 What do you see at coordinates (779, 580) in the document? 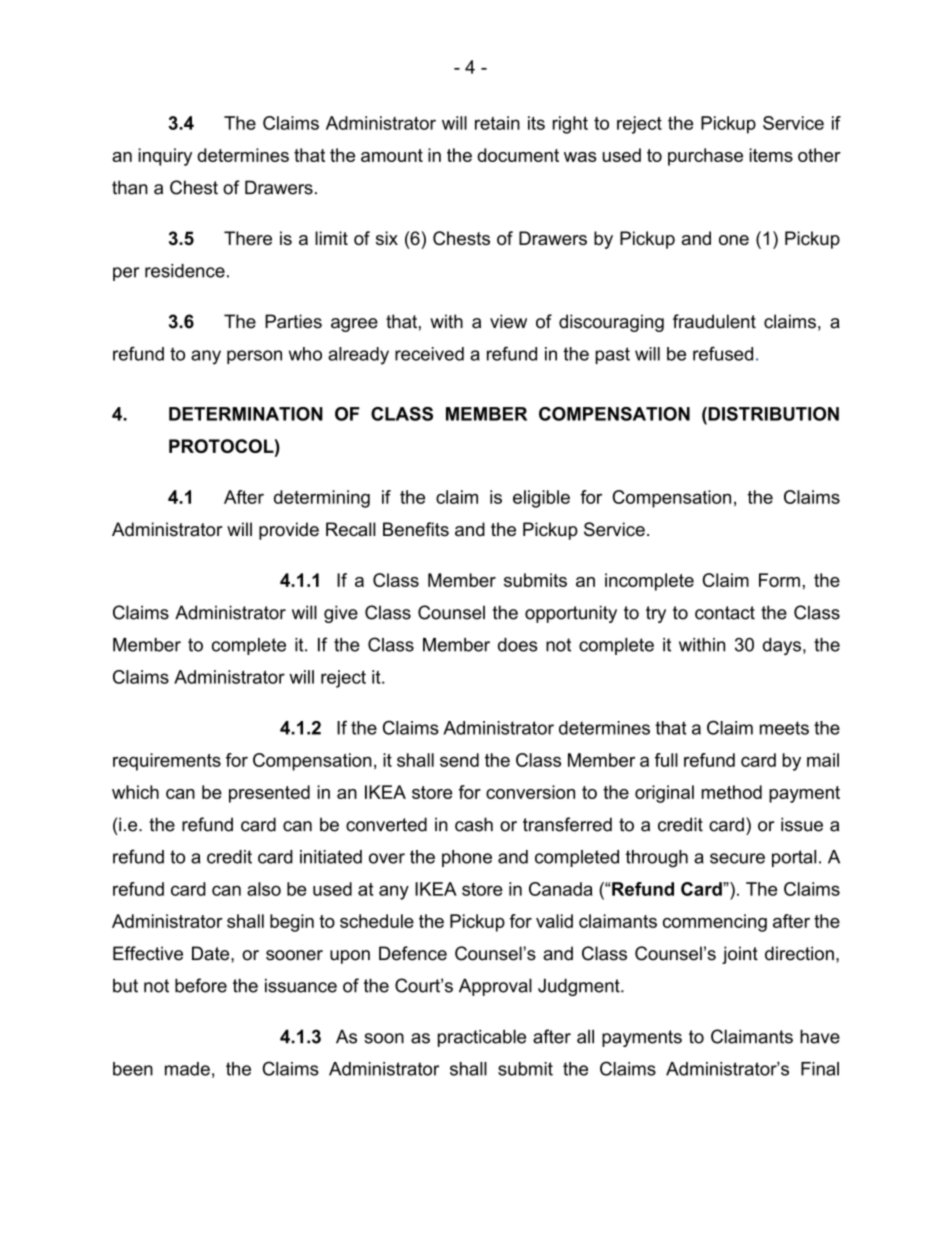
I see `Form` at bounding box center [779, 580].
